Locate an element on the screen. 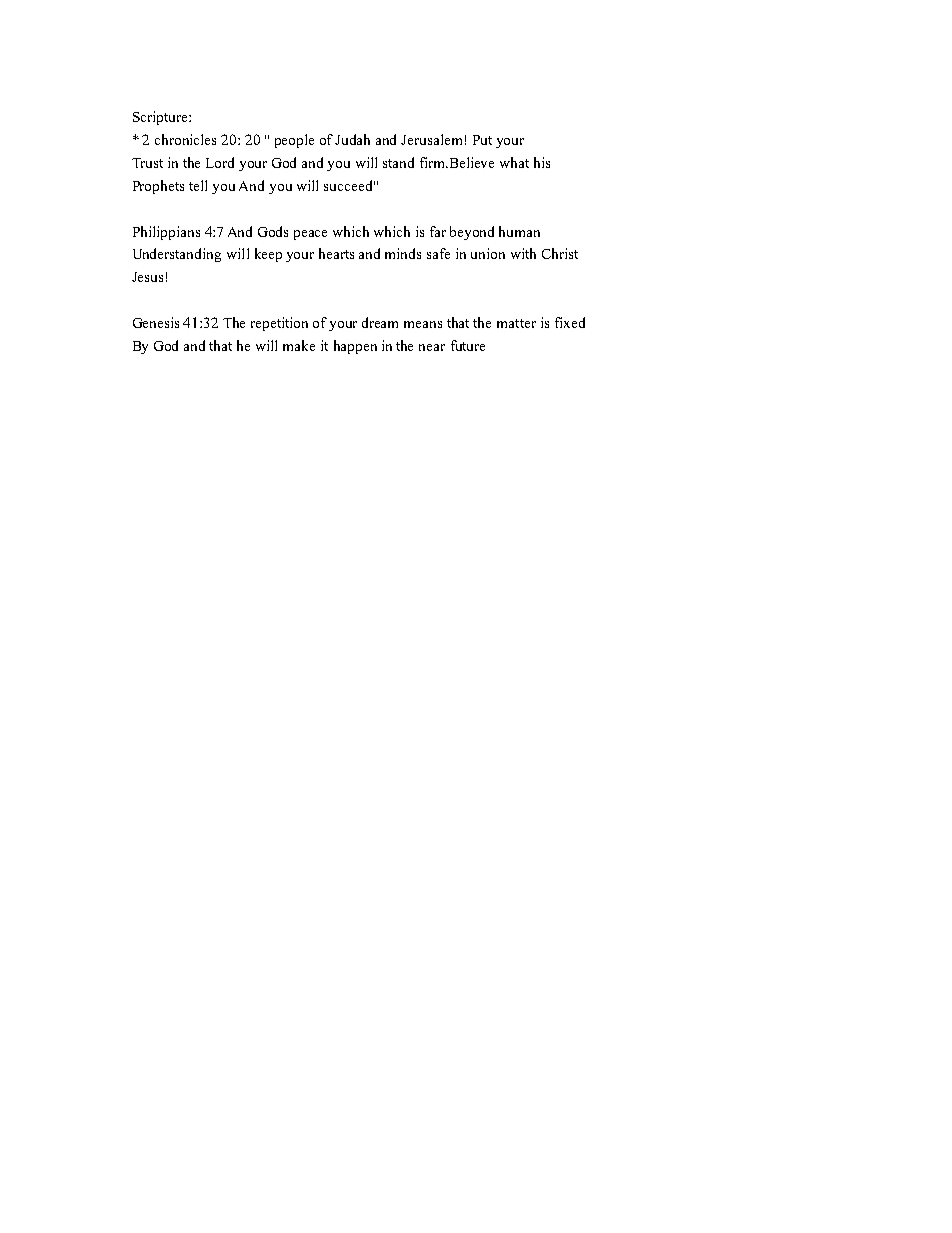 The width and height of the screenshot is (952, 1233). future is located at coordinates (468, 345).
